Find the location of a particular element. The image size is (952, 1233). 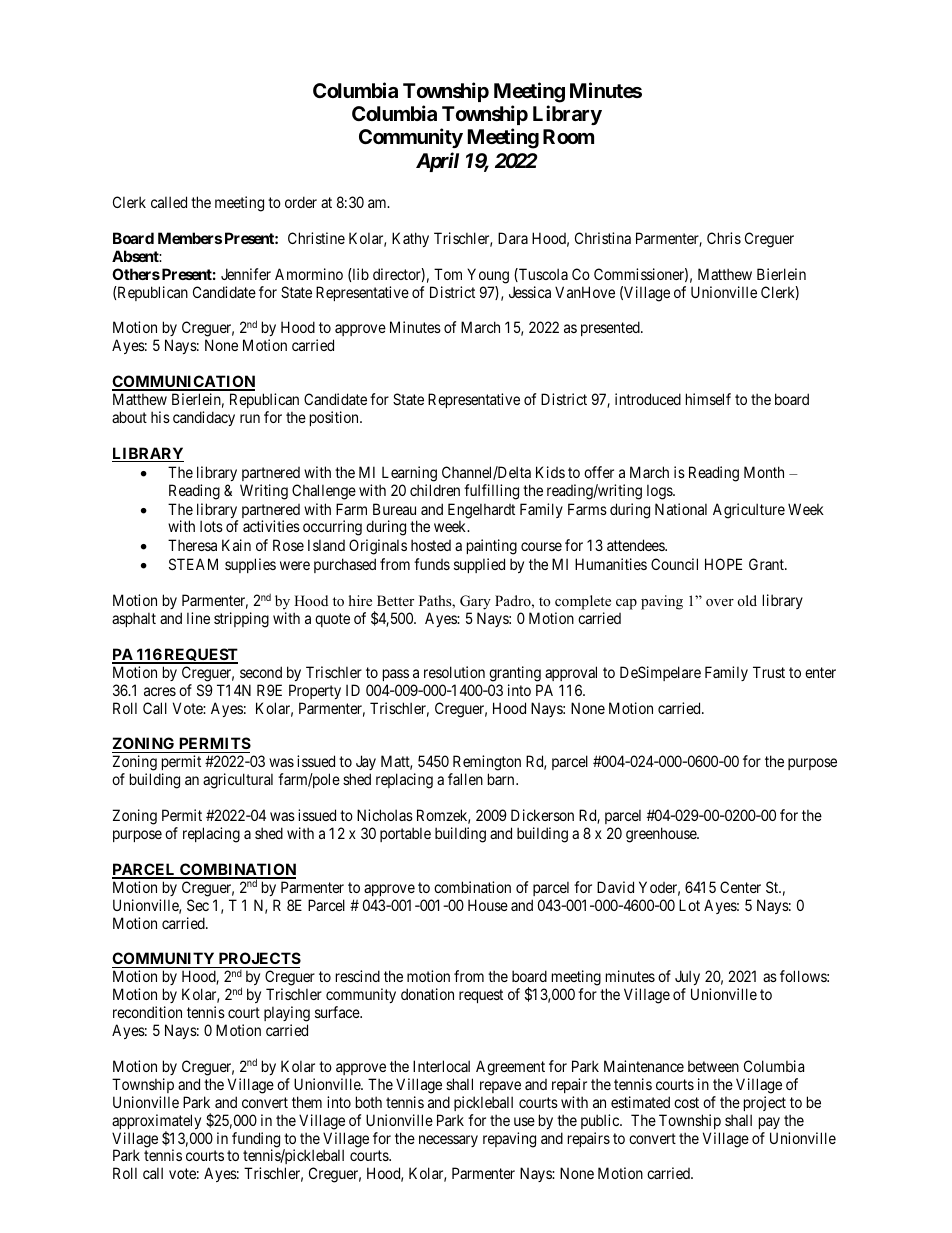

approximately is located at coordinates (156, 1123).
